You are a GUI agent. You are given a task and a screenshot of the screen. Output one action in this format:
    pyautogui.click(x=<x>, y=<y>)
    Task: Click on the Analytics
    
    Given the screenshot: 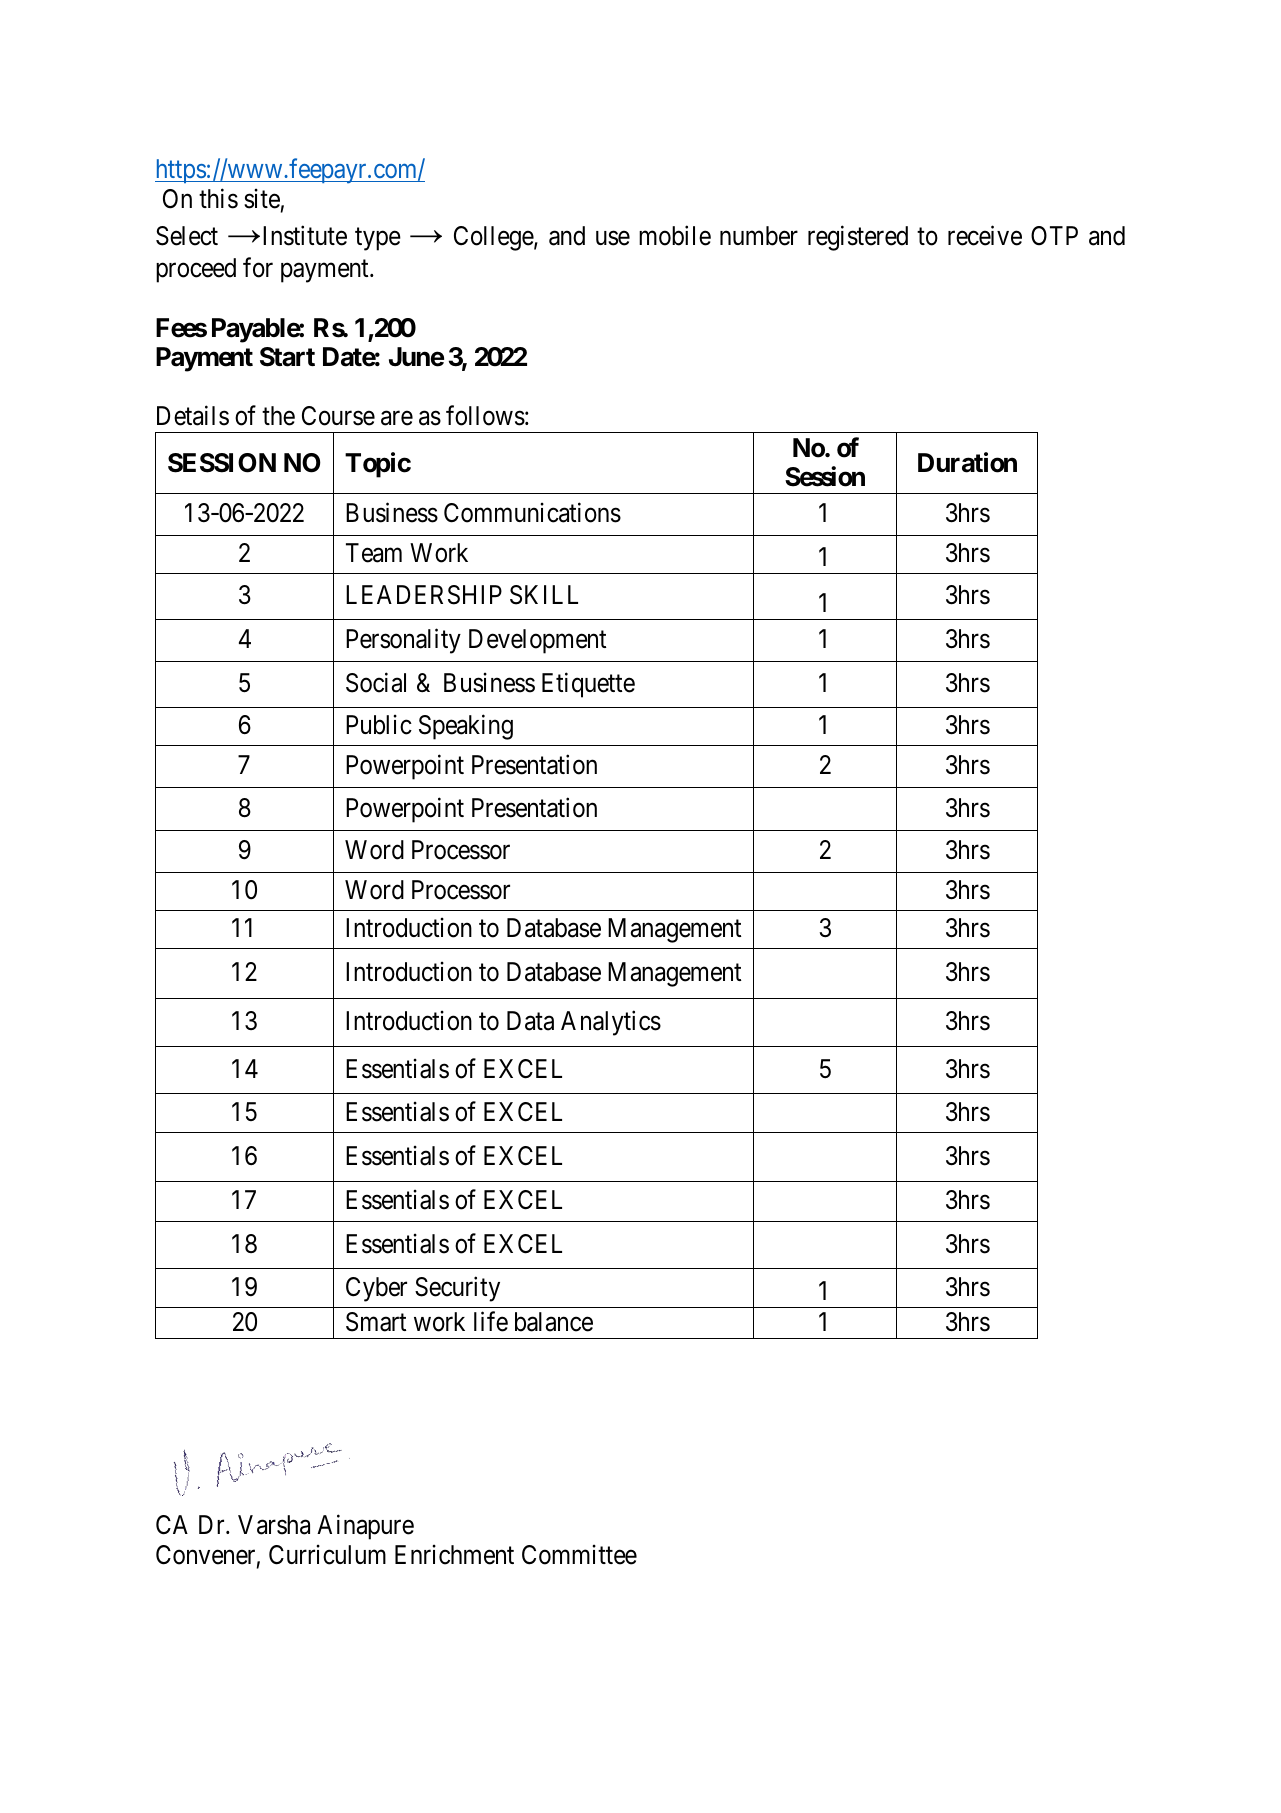 What is the action you would take?
    pyautogui.click(x=611, y=1023)
